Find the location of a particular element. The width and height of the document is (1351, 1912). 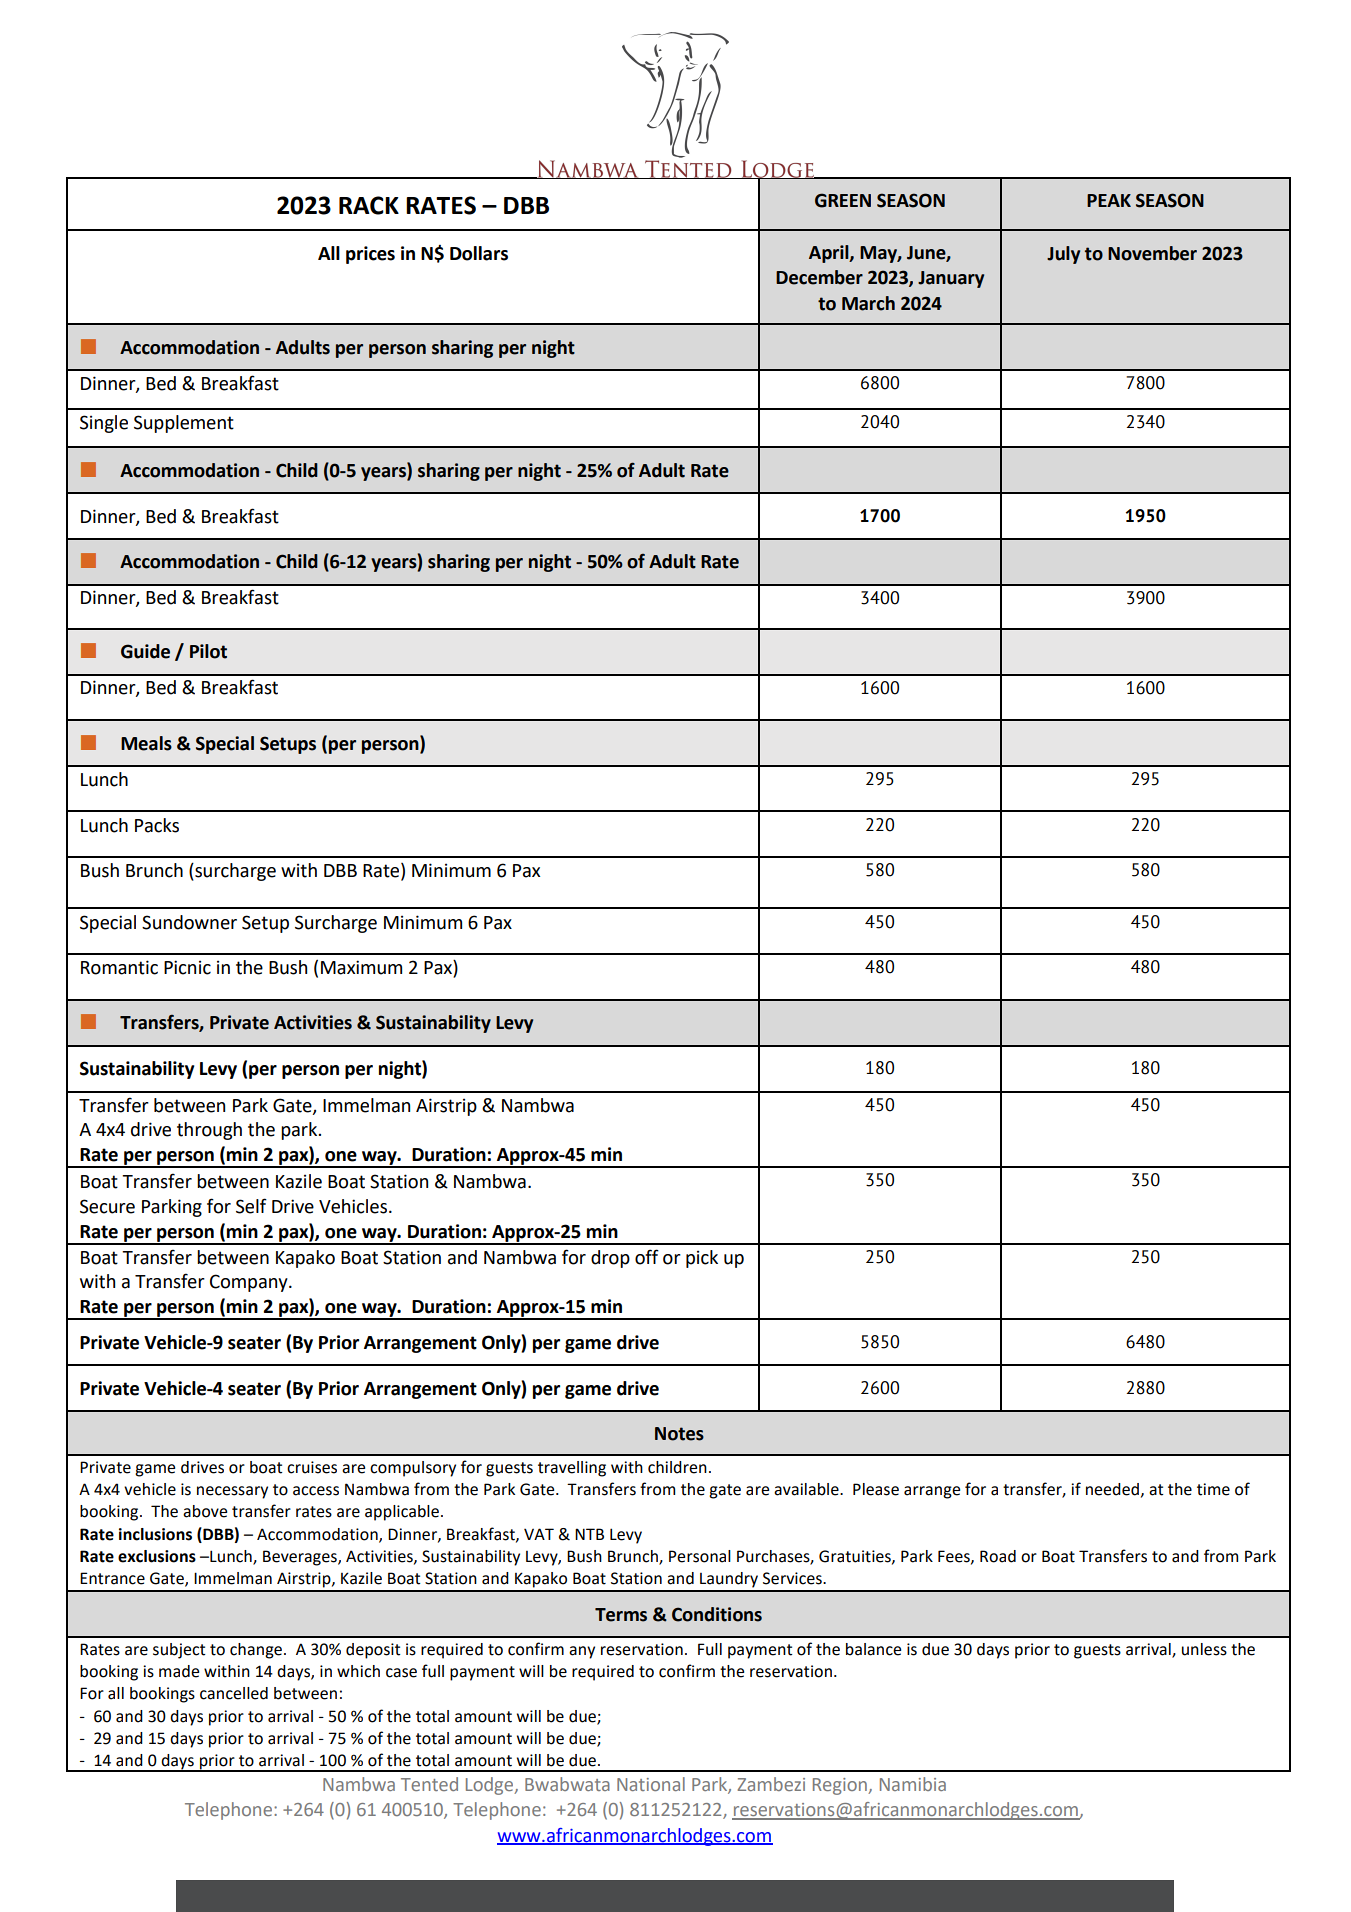

December is located at coordinates (819, 277).
